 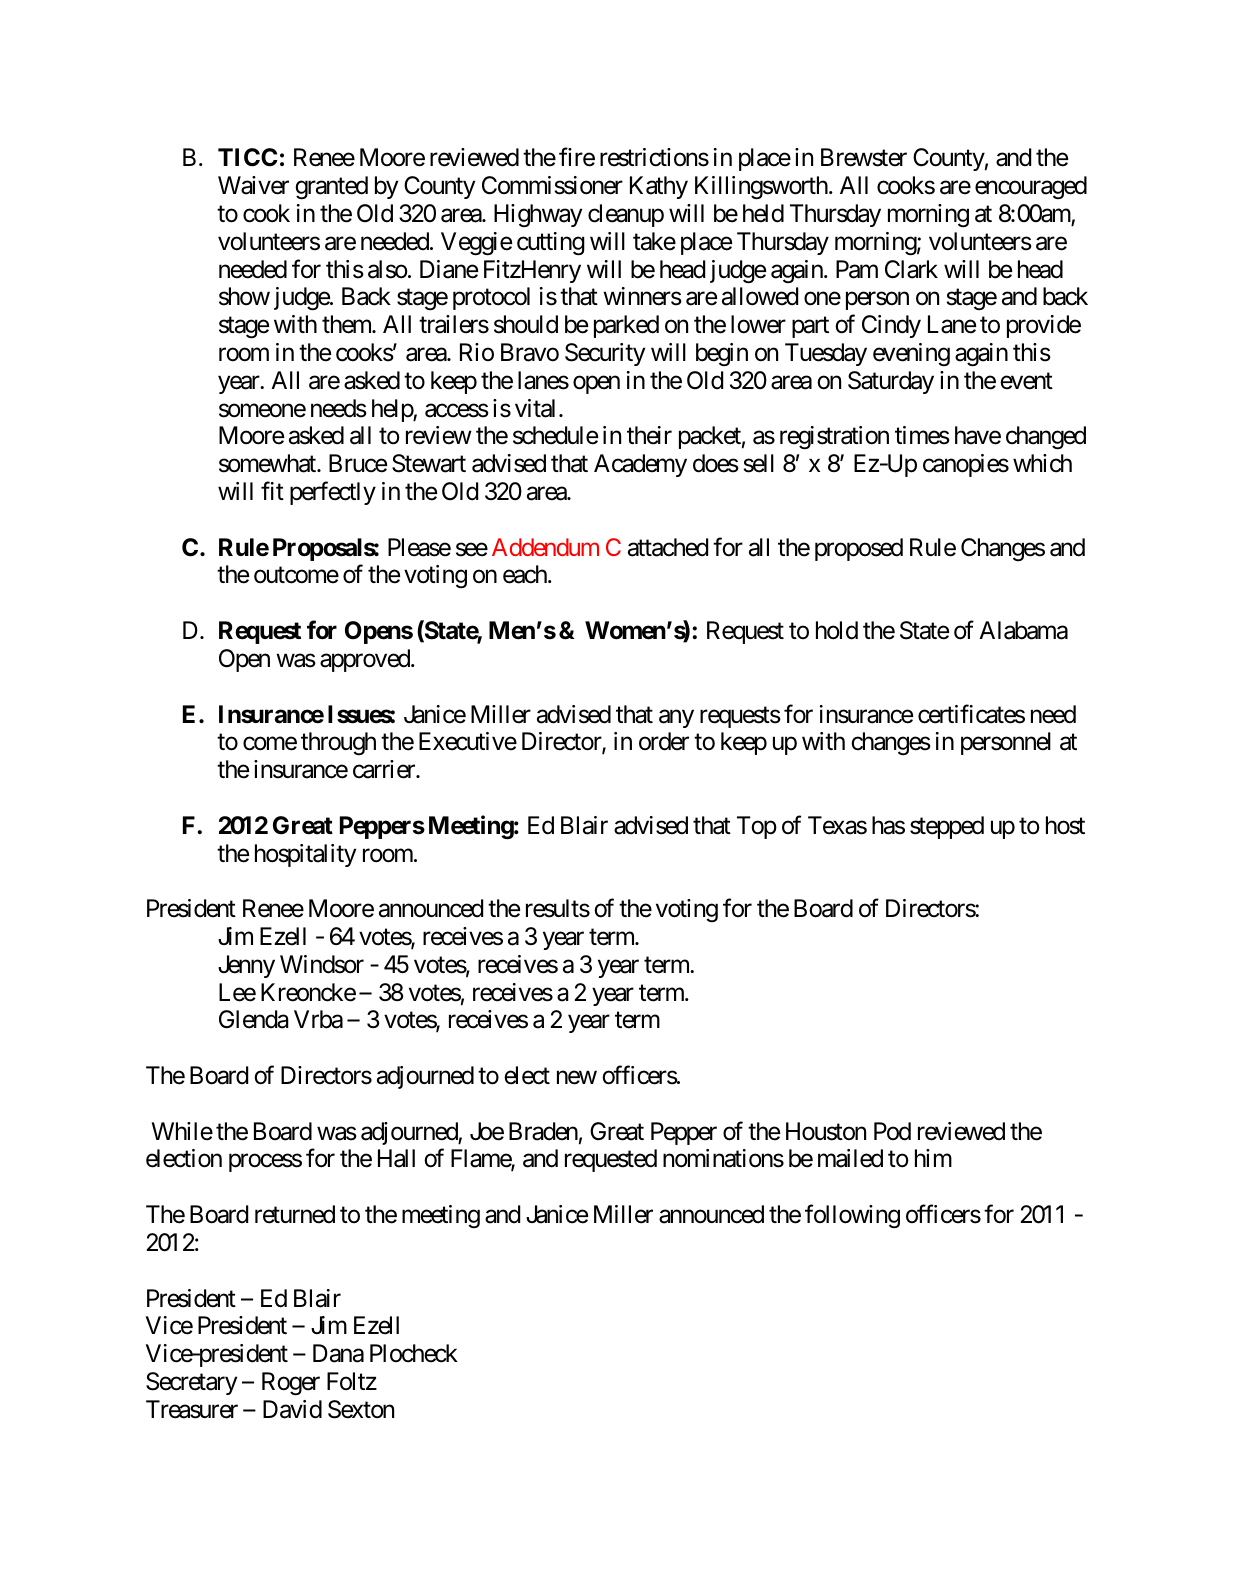 What do you see at coordinates (366, 660) in the screenshot?
I see `approved` at bounding box center [366, 660].
